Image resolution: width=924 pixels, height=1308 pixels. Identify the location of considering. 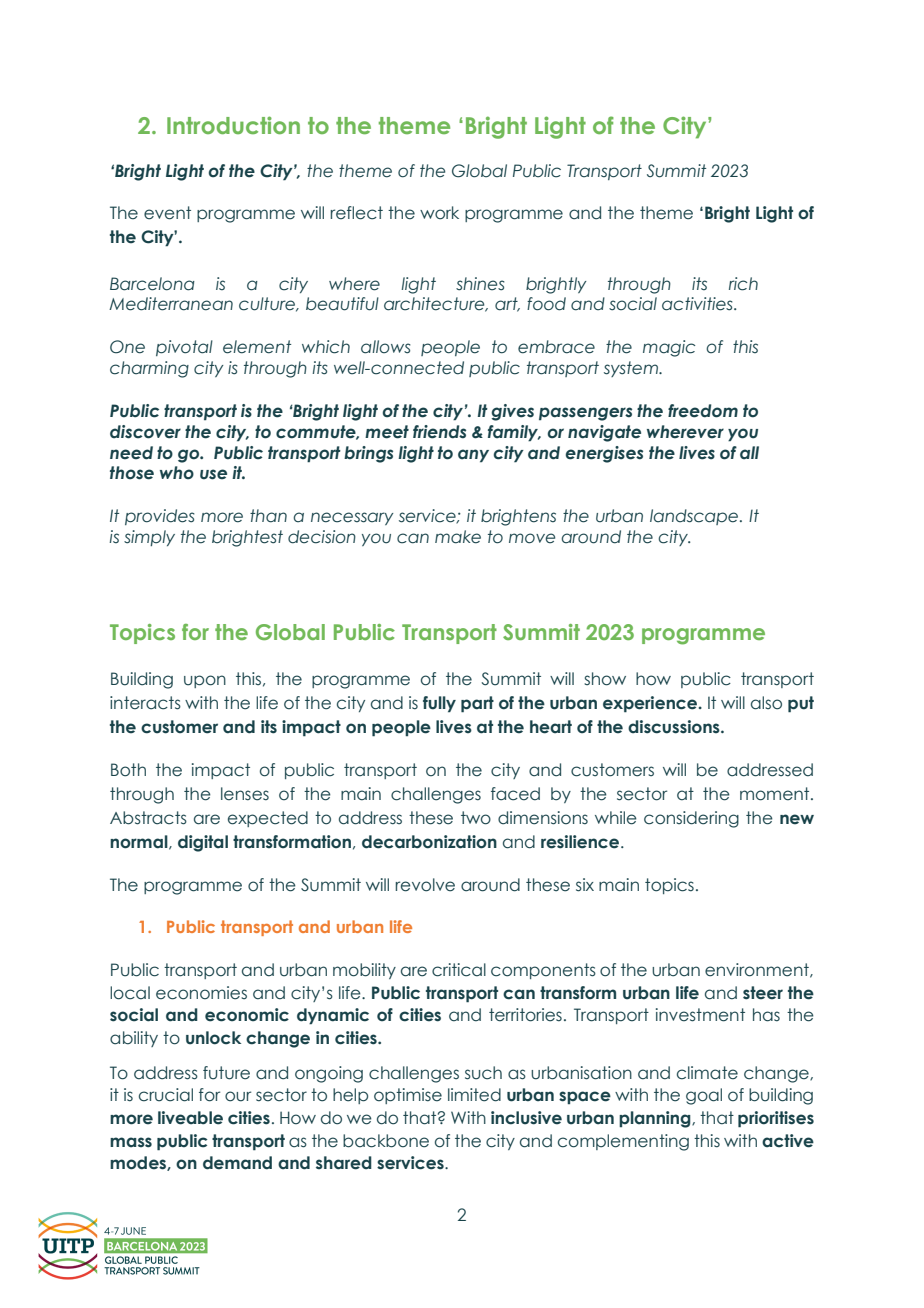
(691, 819).
